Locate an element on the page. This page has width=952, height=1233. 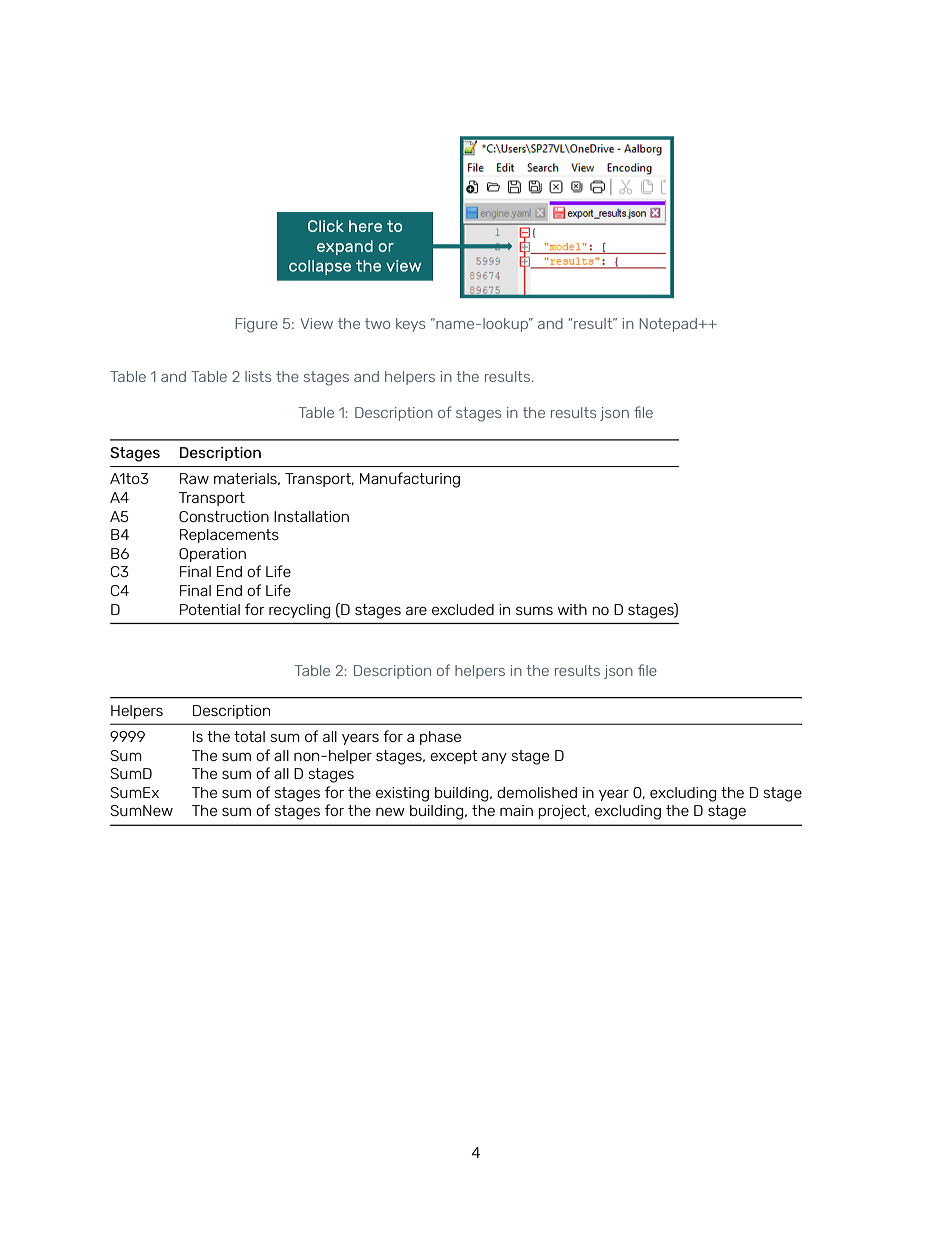
with is located at coordinates (572, 609).
